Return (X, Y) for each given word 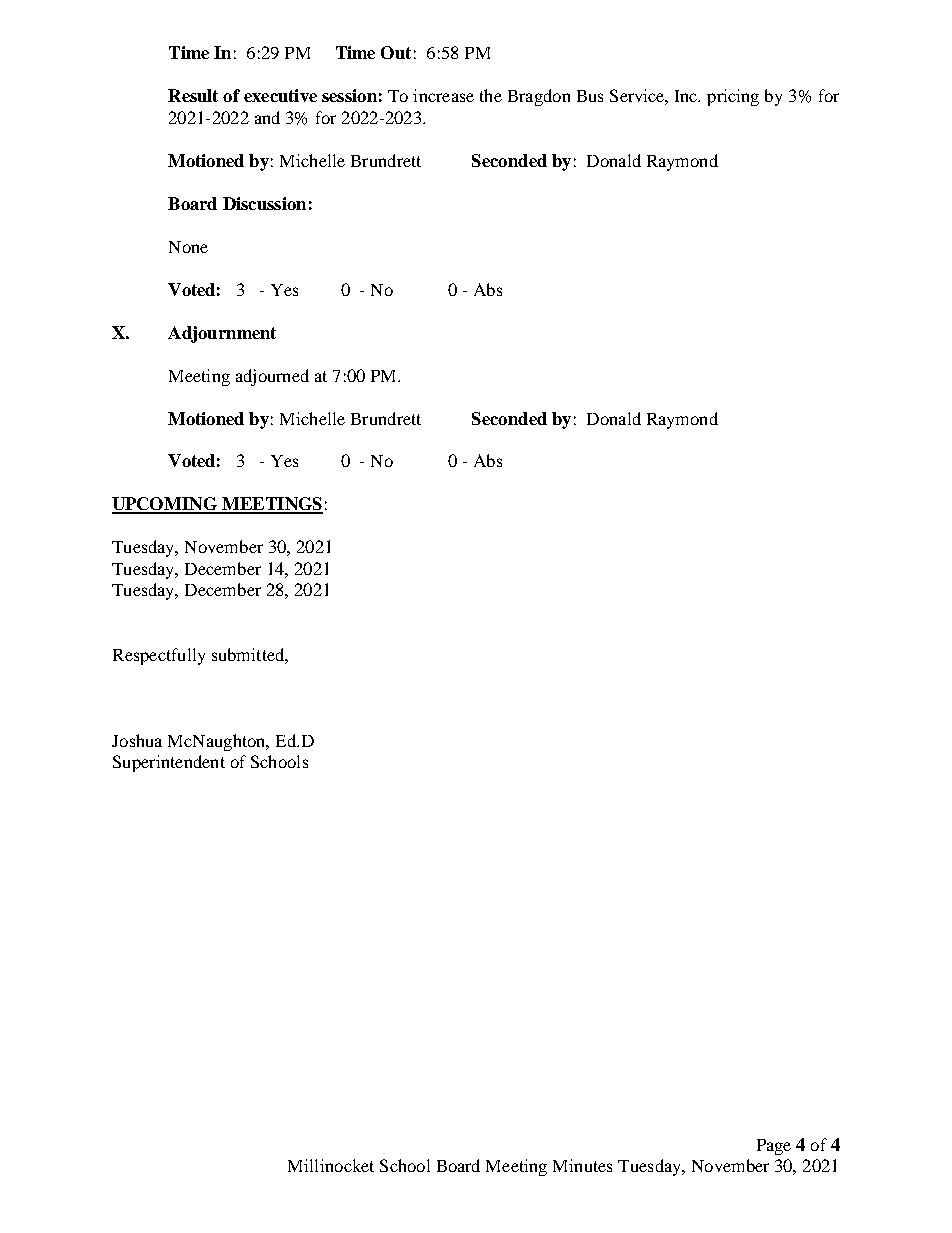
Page (774, 1147)
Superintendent (169, 763)
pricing (733, 97)
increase (443, 95)
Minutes (582, 1165)
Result (193, 95)
